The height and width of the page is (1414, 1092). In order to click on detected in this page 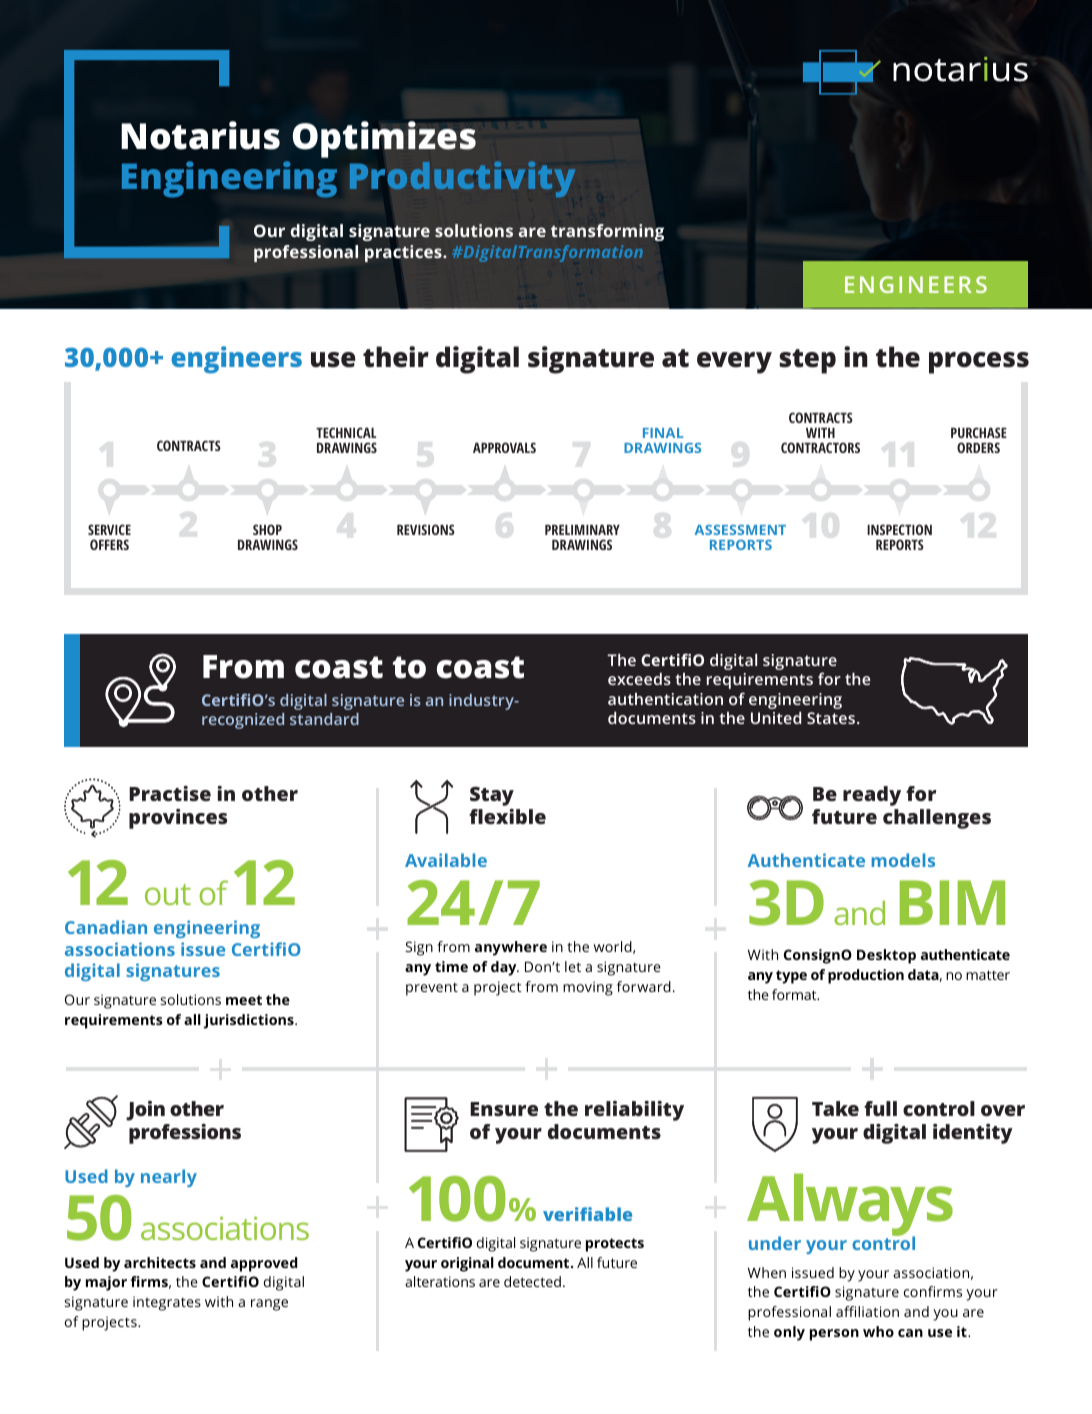, I will do `click(532, 1281)`.
